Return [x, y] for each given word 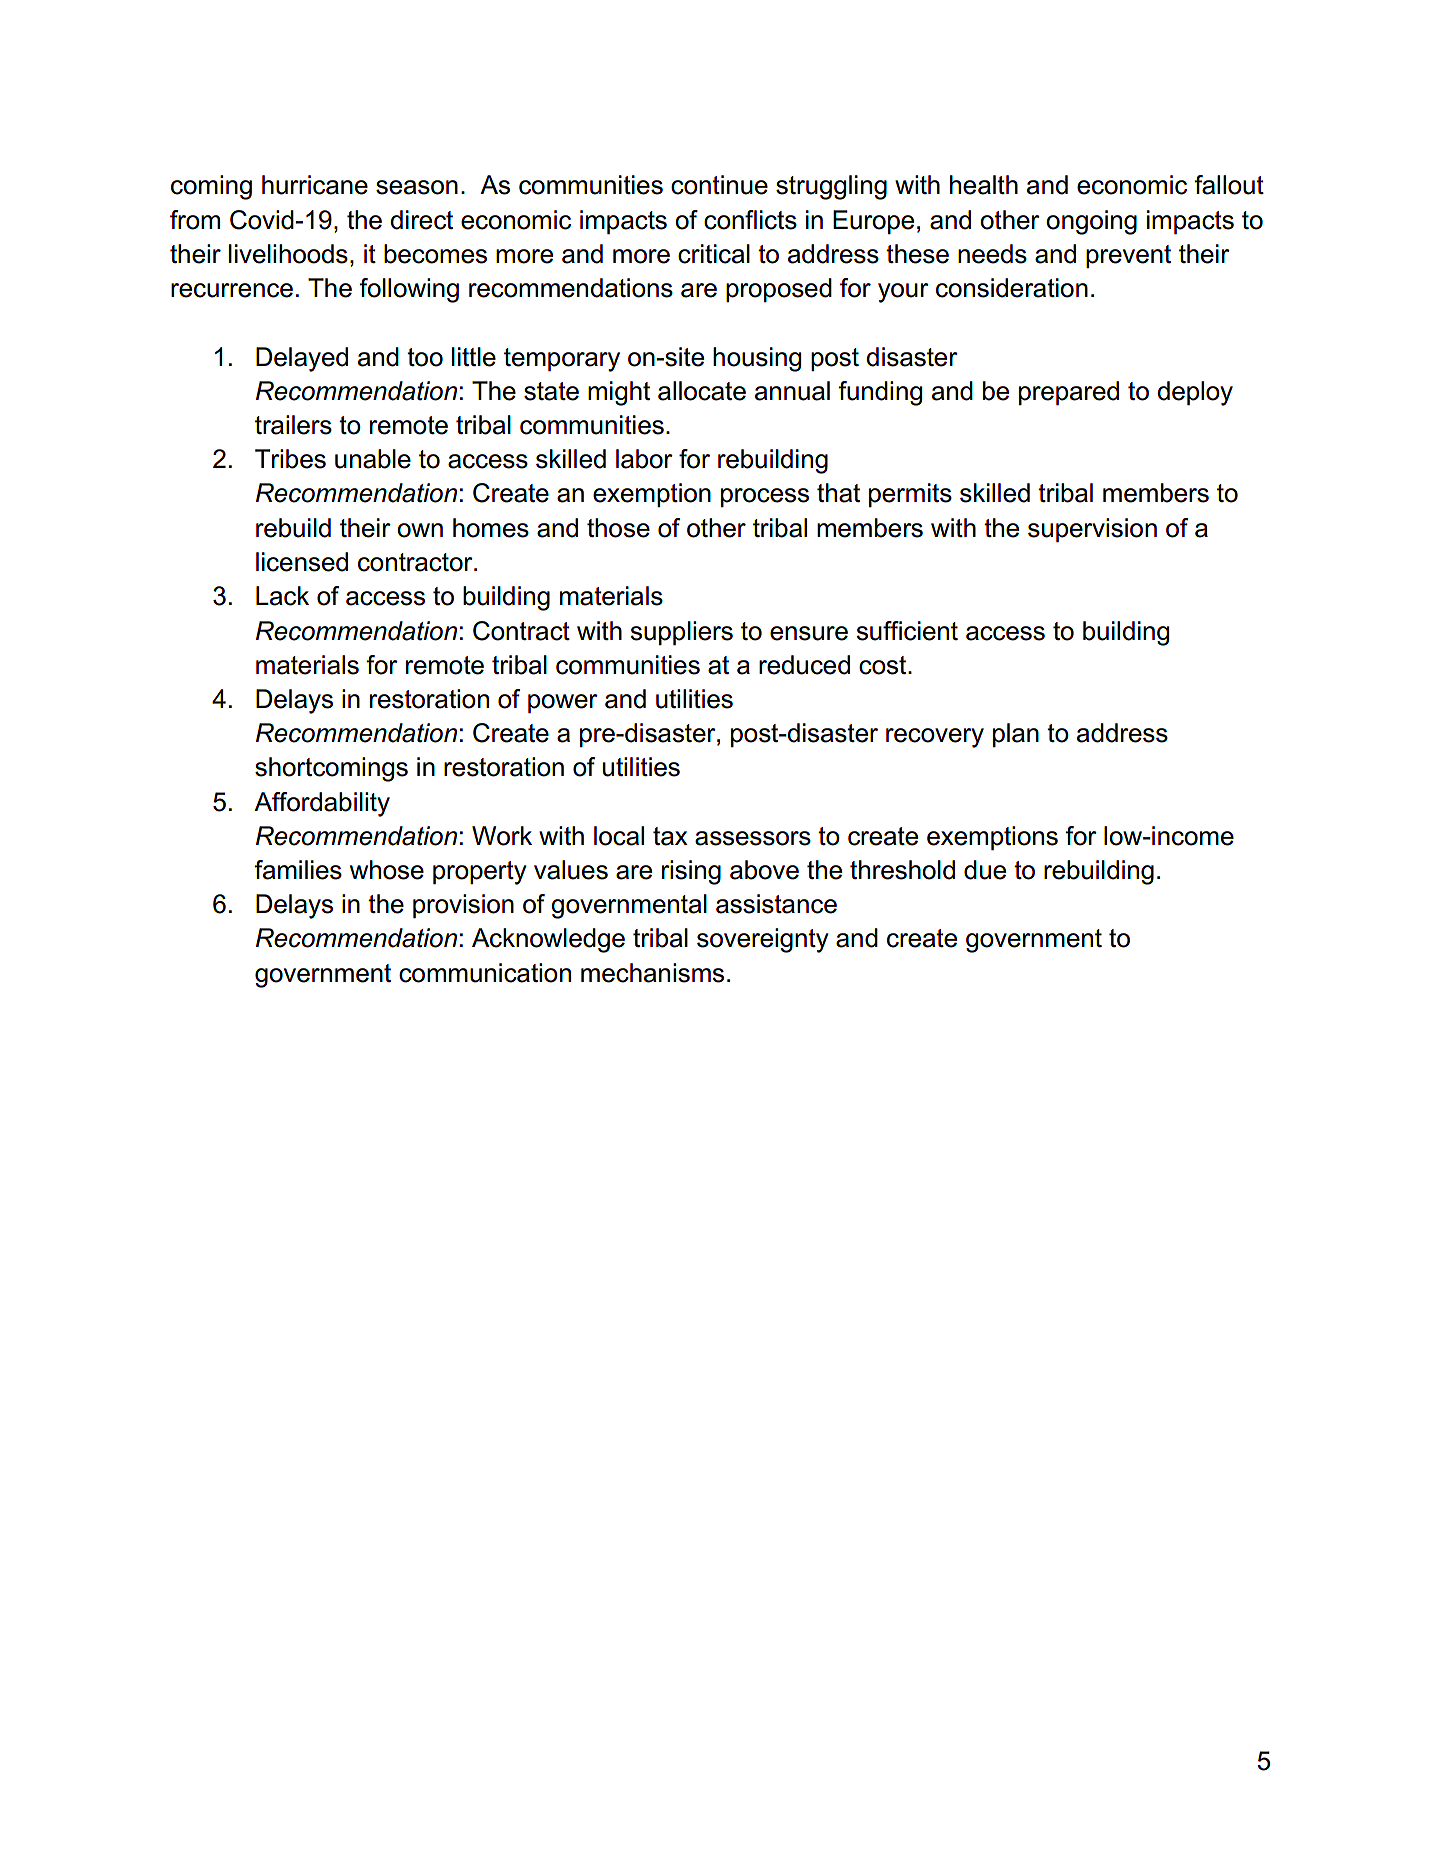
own [420, 530]
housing [757, 359]
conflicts [750, 220]
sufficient [907, 631]
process [765, 497]
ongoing [1091, 222]
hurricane [315, 185]
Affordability [322, 804]
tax [670, 836]
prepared [1069, 393]
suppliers [681, 633]
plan [1016, 735]
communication [485, 973]
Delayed [302, 359]
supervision [1092, 530]
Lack [282, 596]
